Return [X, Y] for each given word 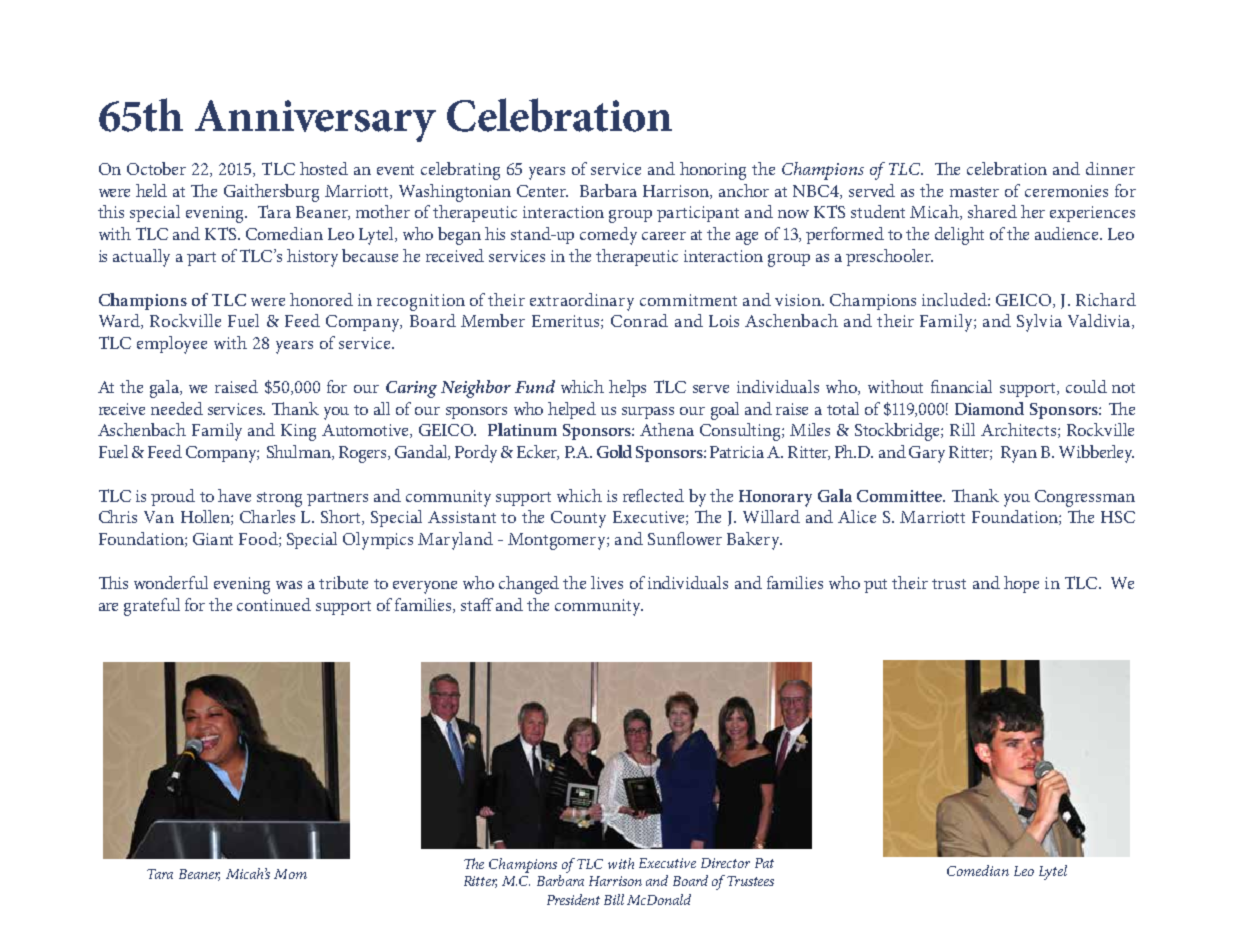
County [578, 519]
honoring [713, 171]
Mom [290, 874]
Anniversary [315, 121]
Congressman [1085, 498]
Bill [614, 899]
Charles [267, 516]
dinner [1110, 168]
